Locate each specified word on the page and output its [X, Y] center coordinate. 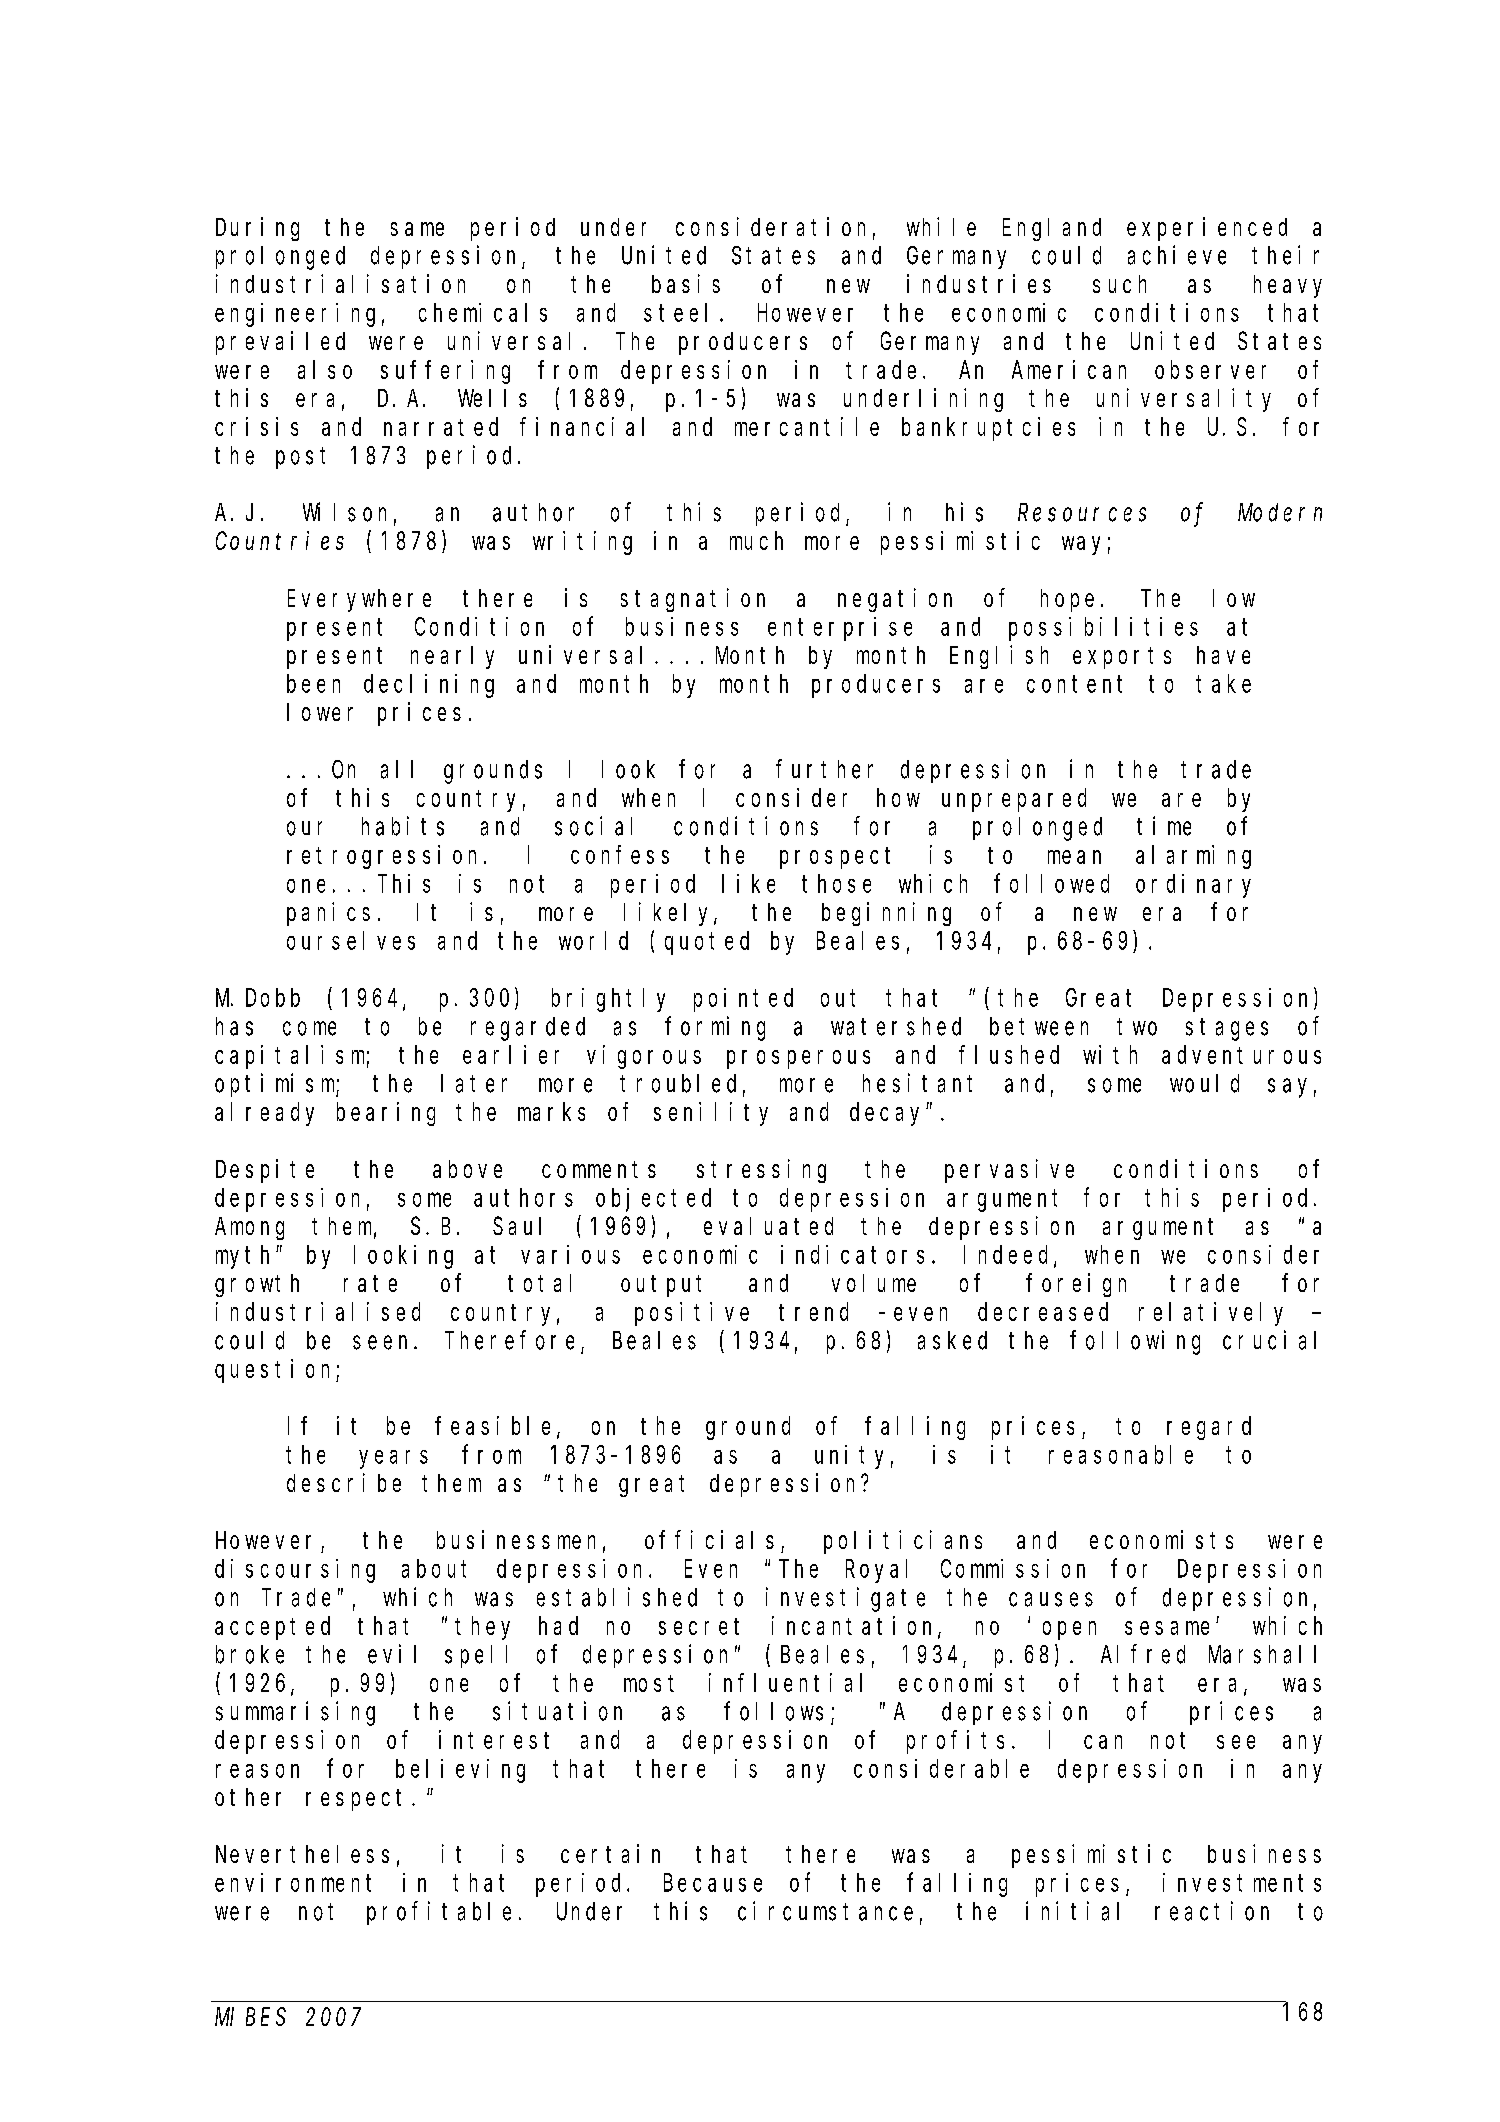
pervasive [1009, 1171]
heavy [1288, 286]
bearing [386, 1114]
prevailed [280, 343]
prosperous [798, 1059]
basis [686, 283]
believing [460, 1771]
